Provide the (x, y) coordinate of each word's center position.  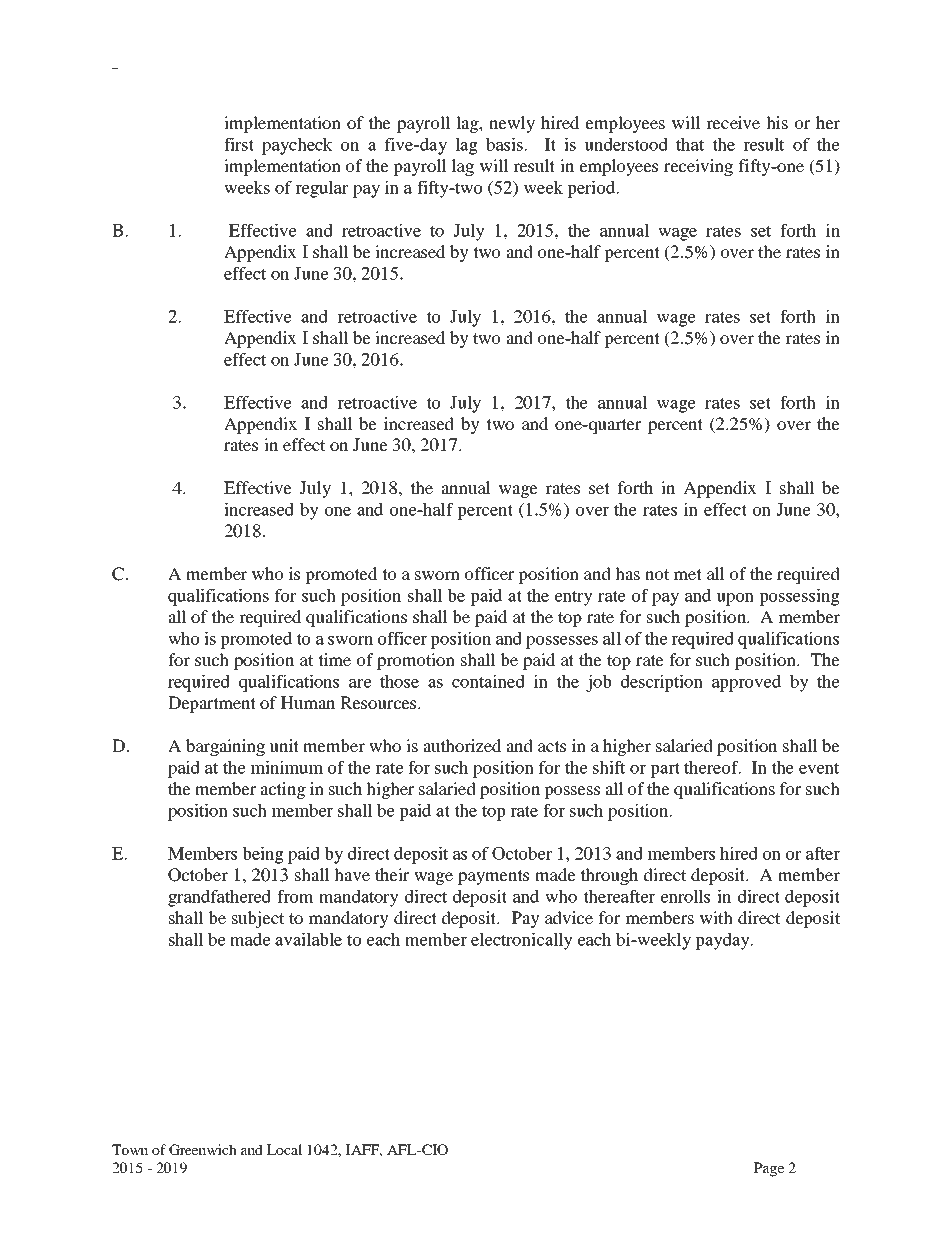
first (239, 144)
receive (733, 122)
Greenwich (203, 1149)
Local (284, 1149)
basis (504, 144)
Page (769, 1169)
